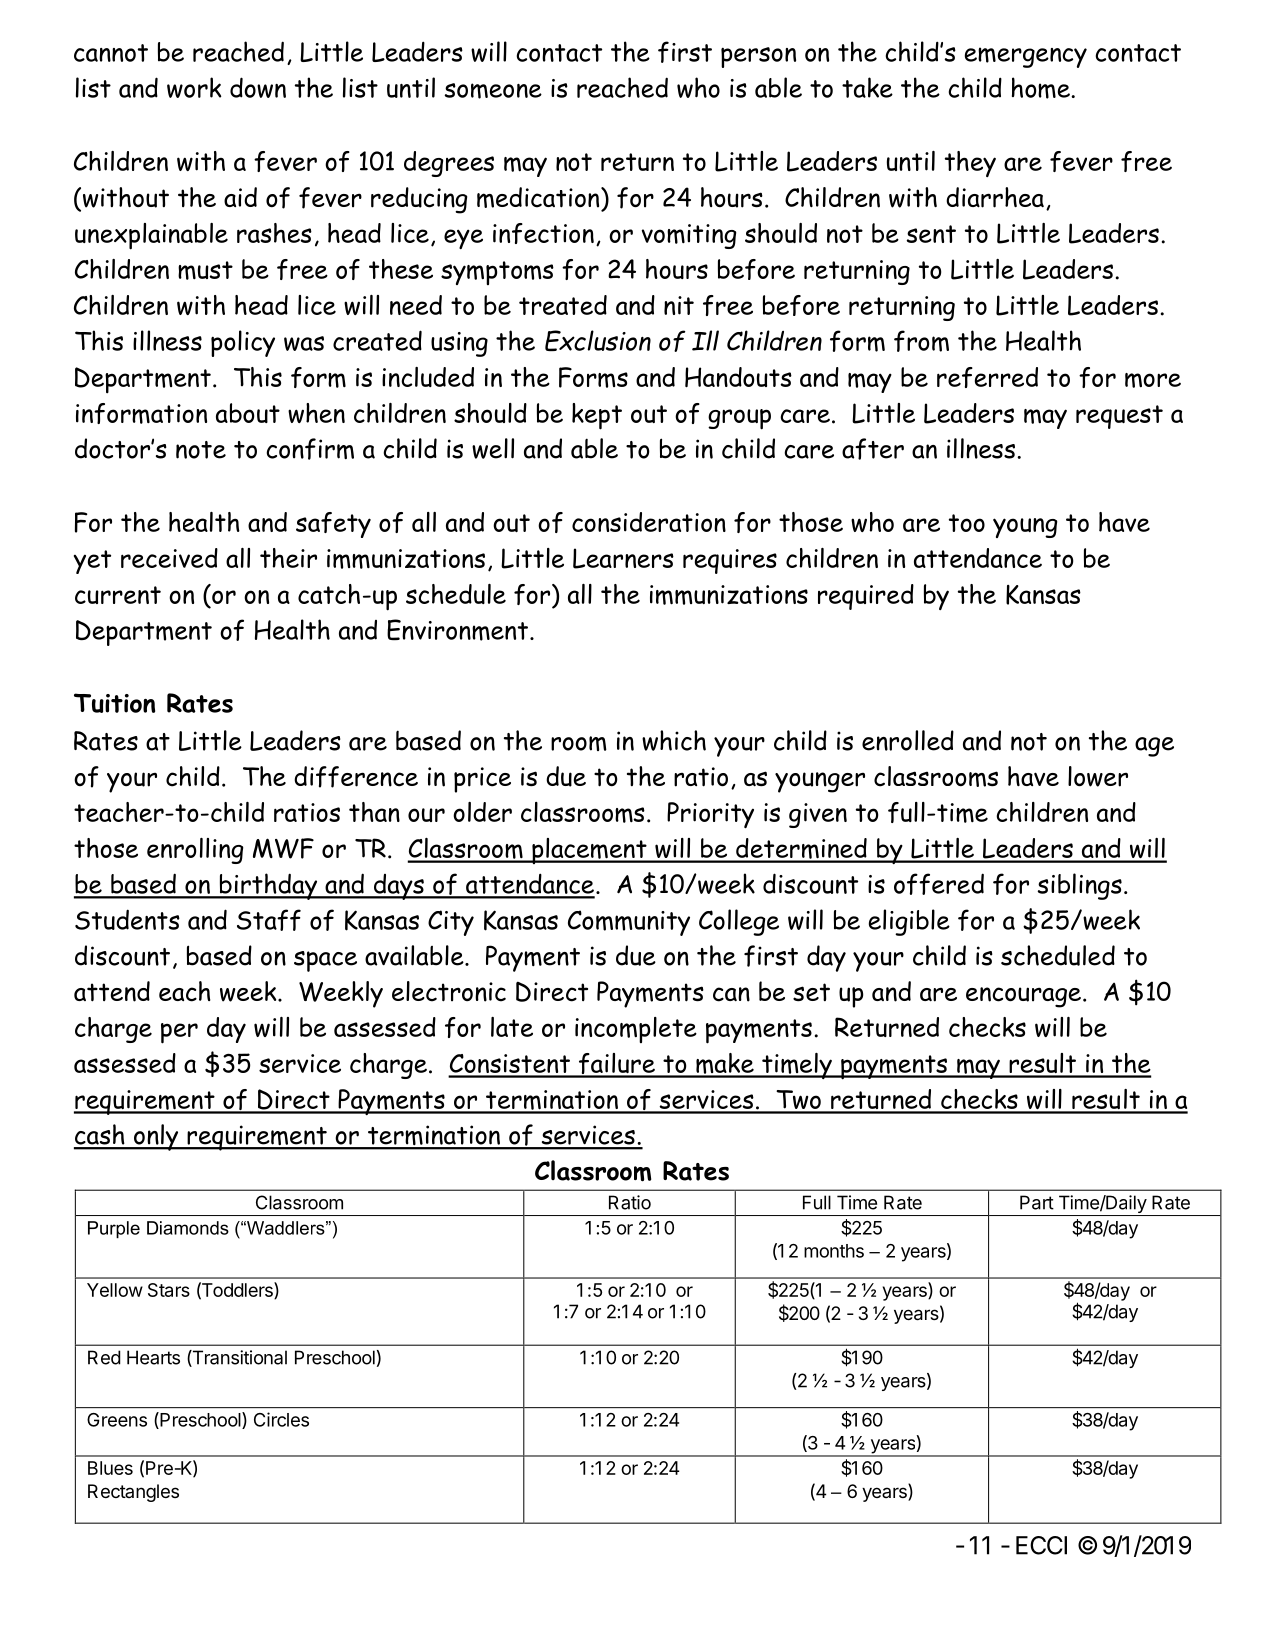  What do you see at coordinates (194, 87) in the document?
I see `work` at bounding box center [194, 87].
